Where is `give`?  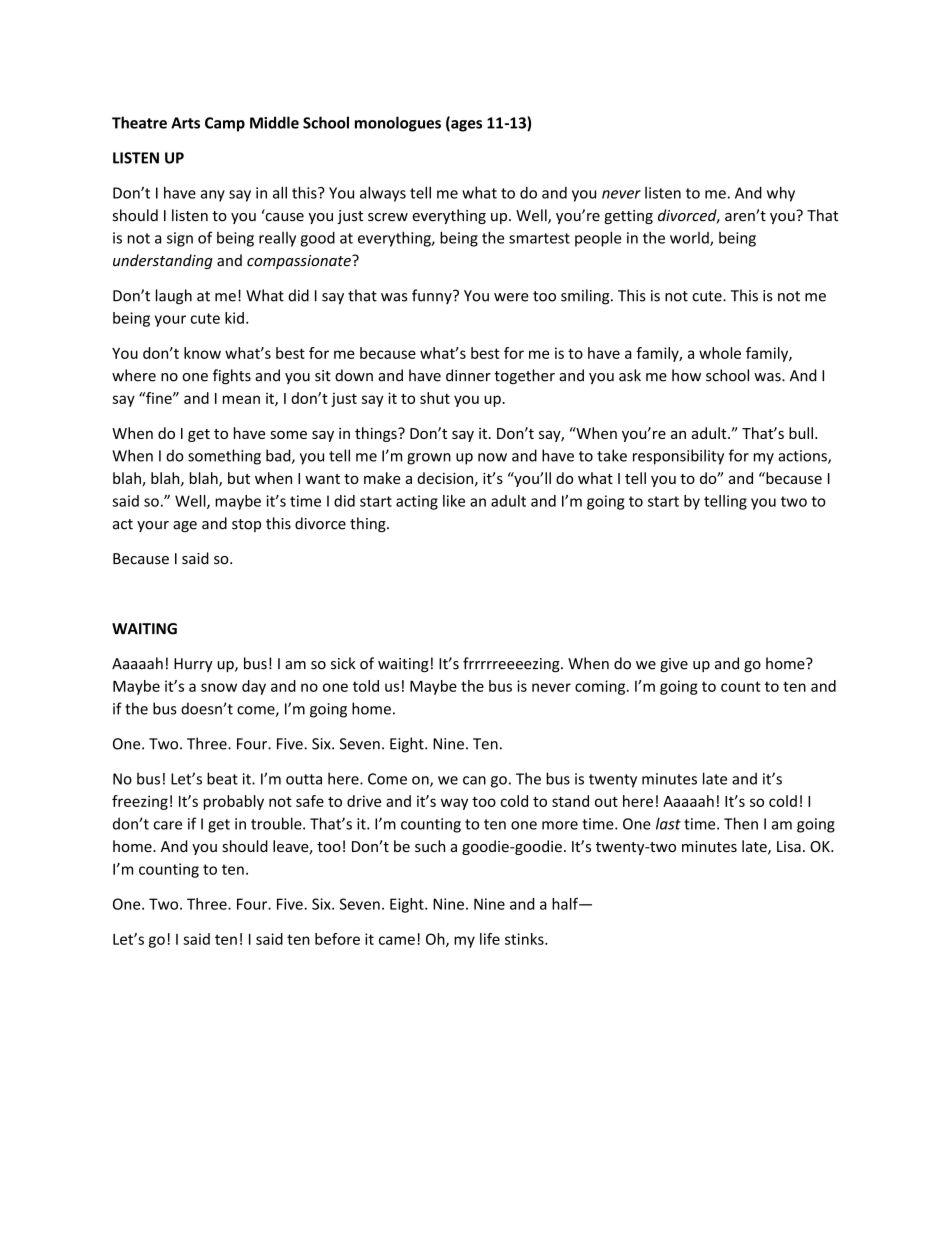
give is located at coordinates (674, 665).
